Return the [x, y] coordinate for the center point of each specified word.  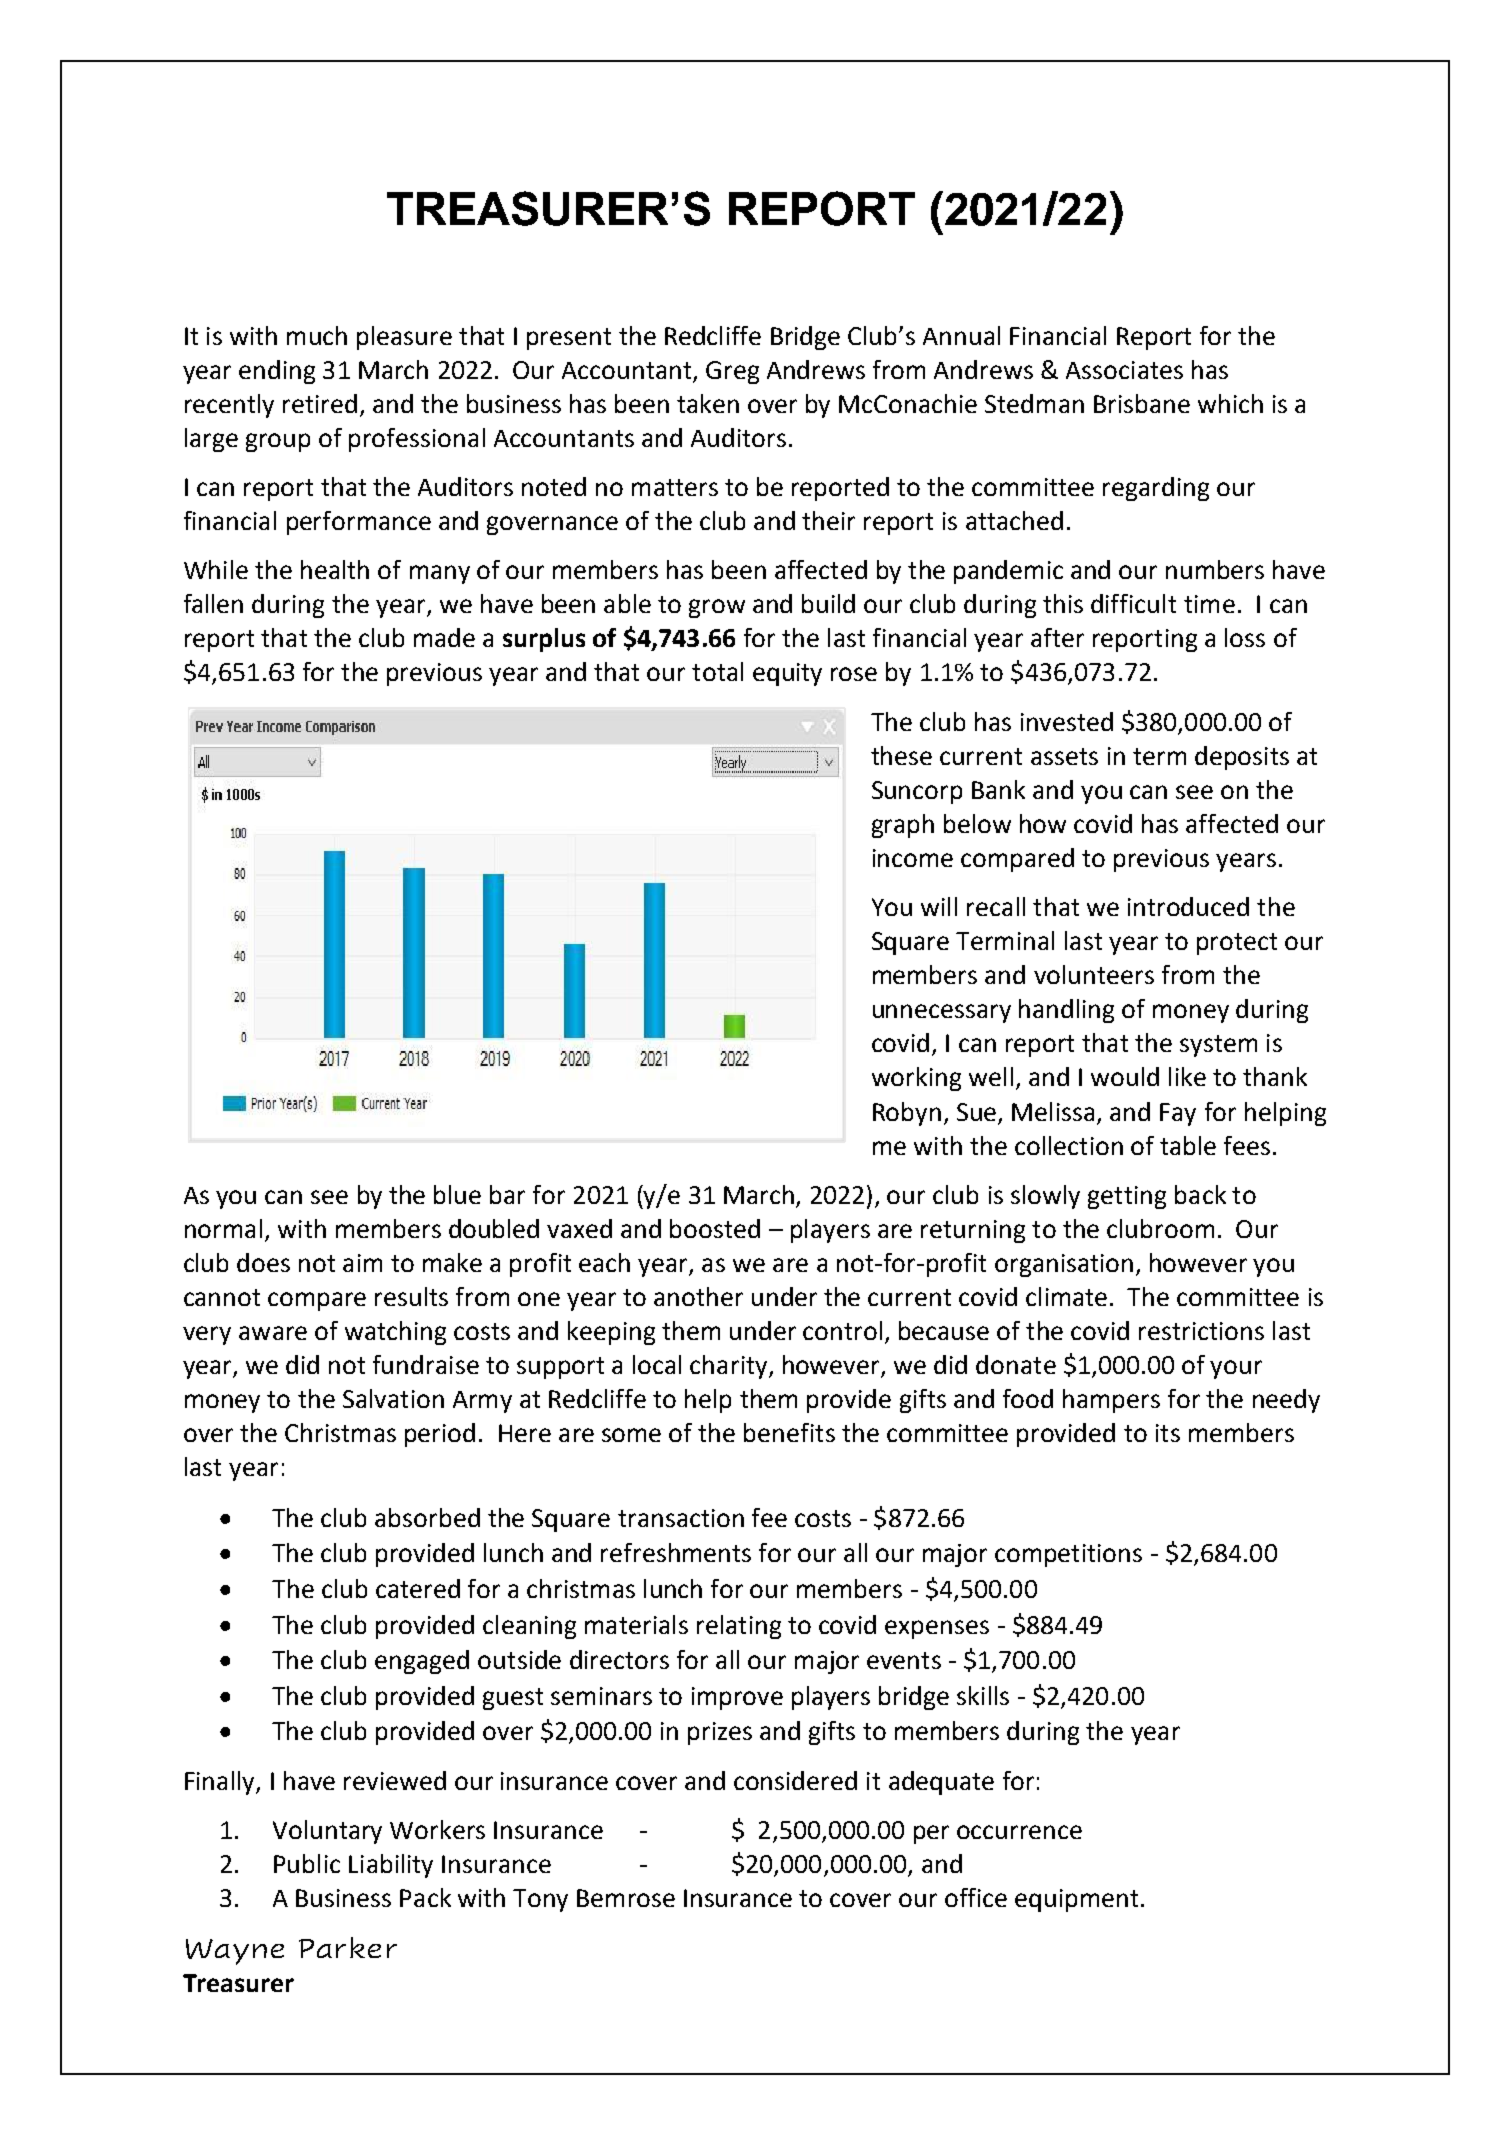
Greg [732, 372]
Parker [348, 1947]
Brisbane [1142, 403]
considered [795, 1780]
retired [320, 403]
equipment [1076, 1900]
